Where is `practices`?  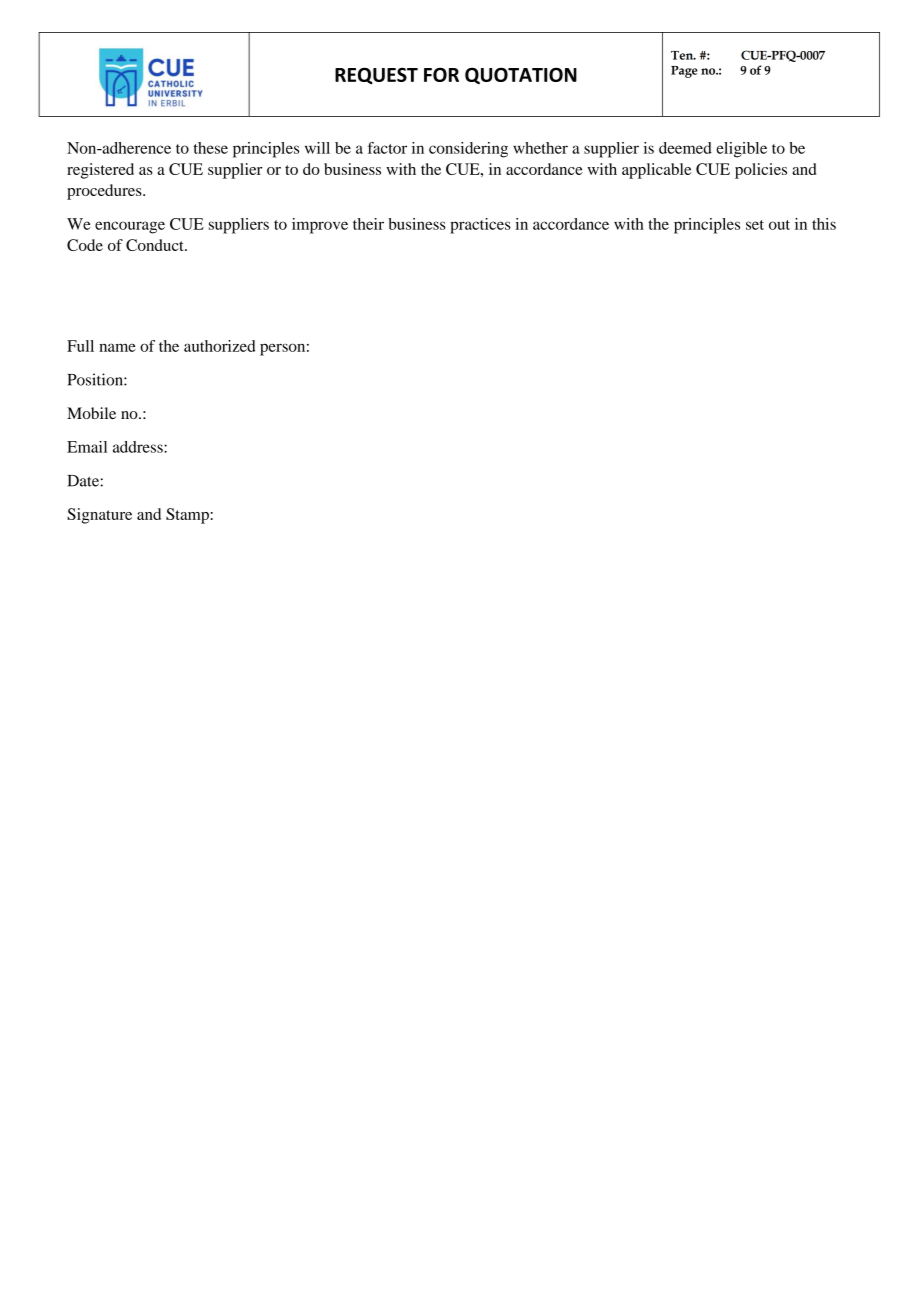
practices is located at coordinates (480, 226).
